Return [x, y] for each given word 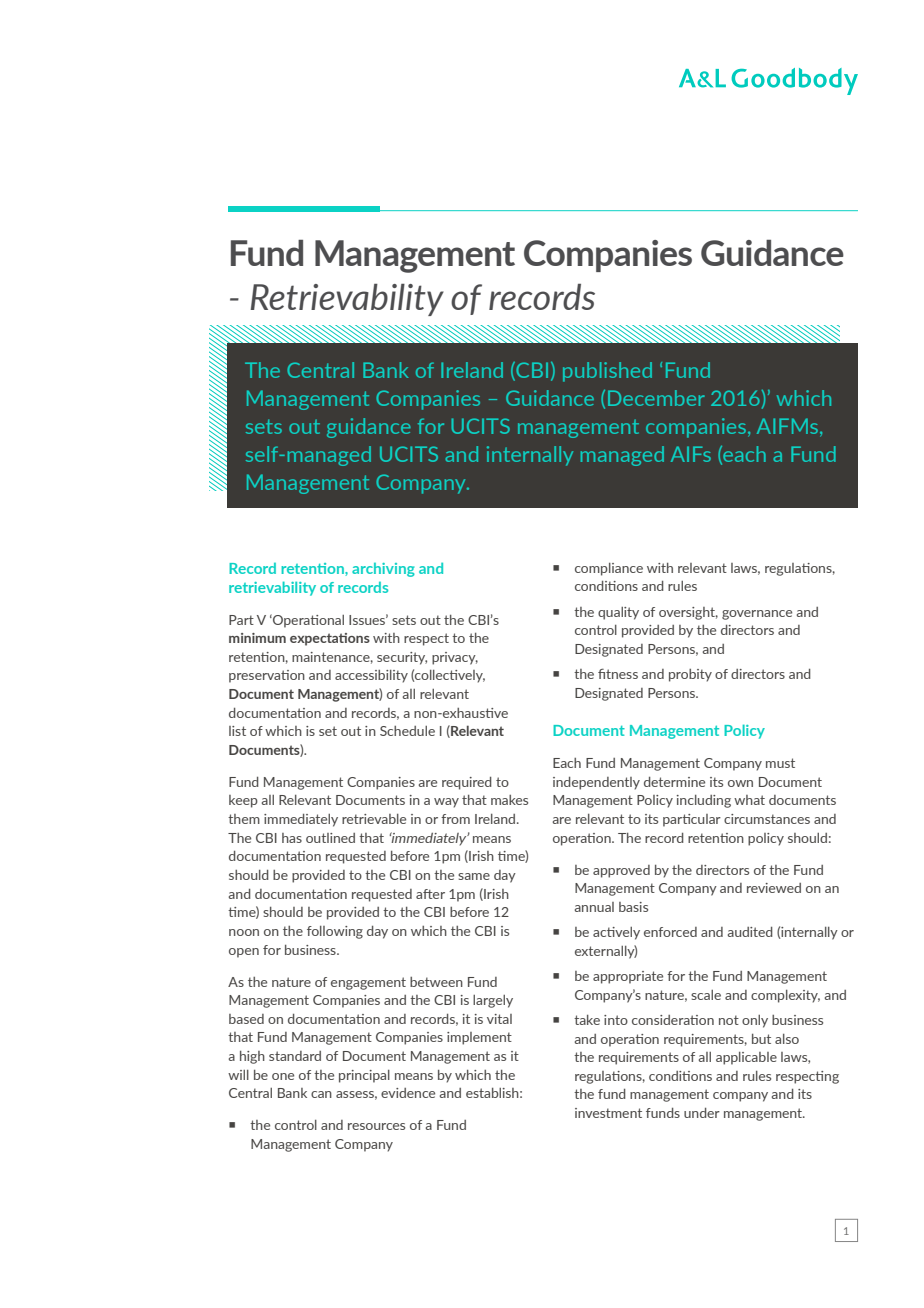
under [702, 1113]
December [656, 398]
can [321, 1094]
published [607, 372]
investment [608, 1113]
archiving [383, 570]
